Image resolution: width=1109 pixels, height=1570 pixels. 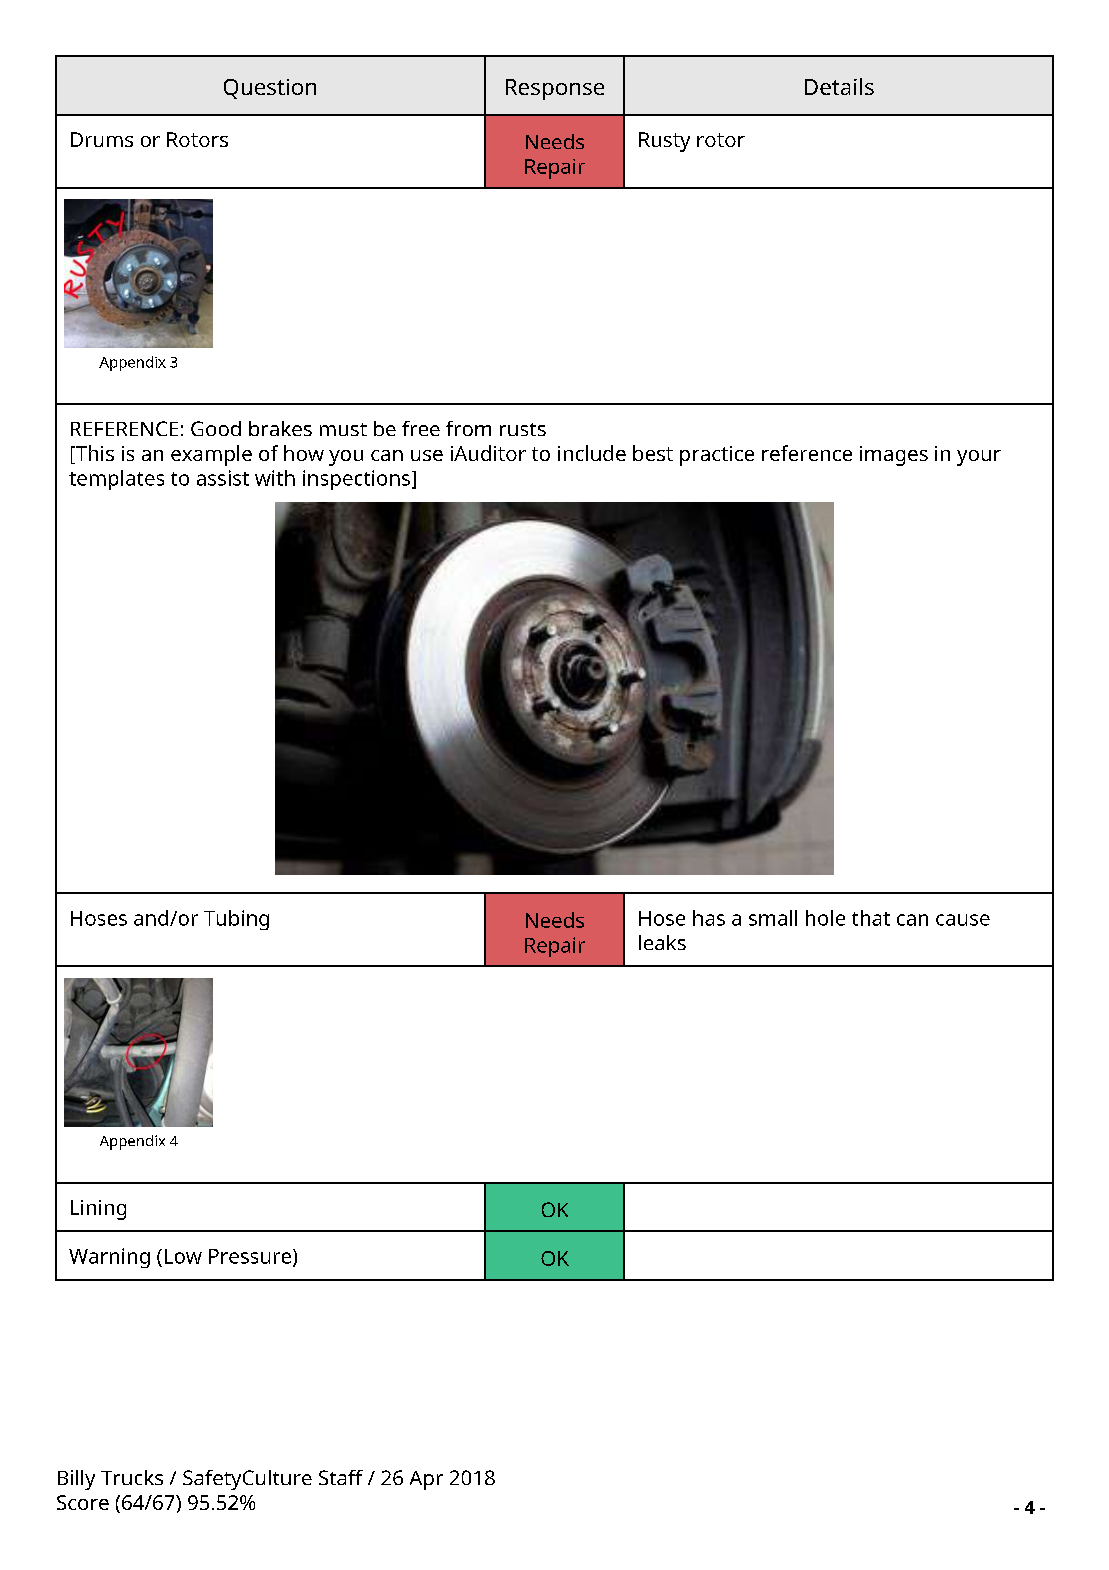 What do you see at coordinates (102, 139) in the screenshot?
I see `Drums` at bounding box center [102, 139].
